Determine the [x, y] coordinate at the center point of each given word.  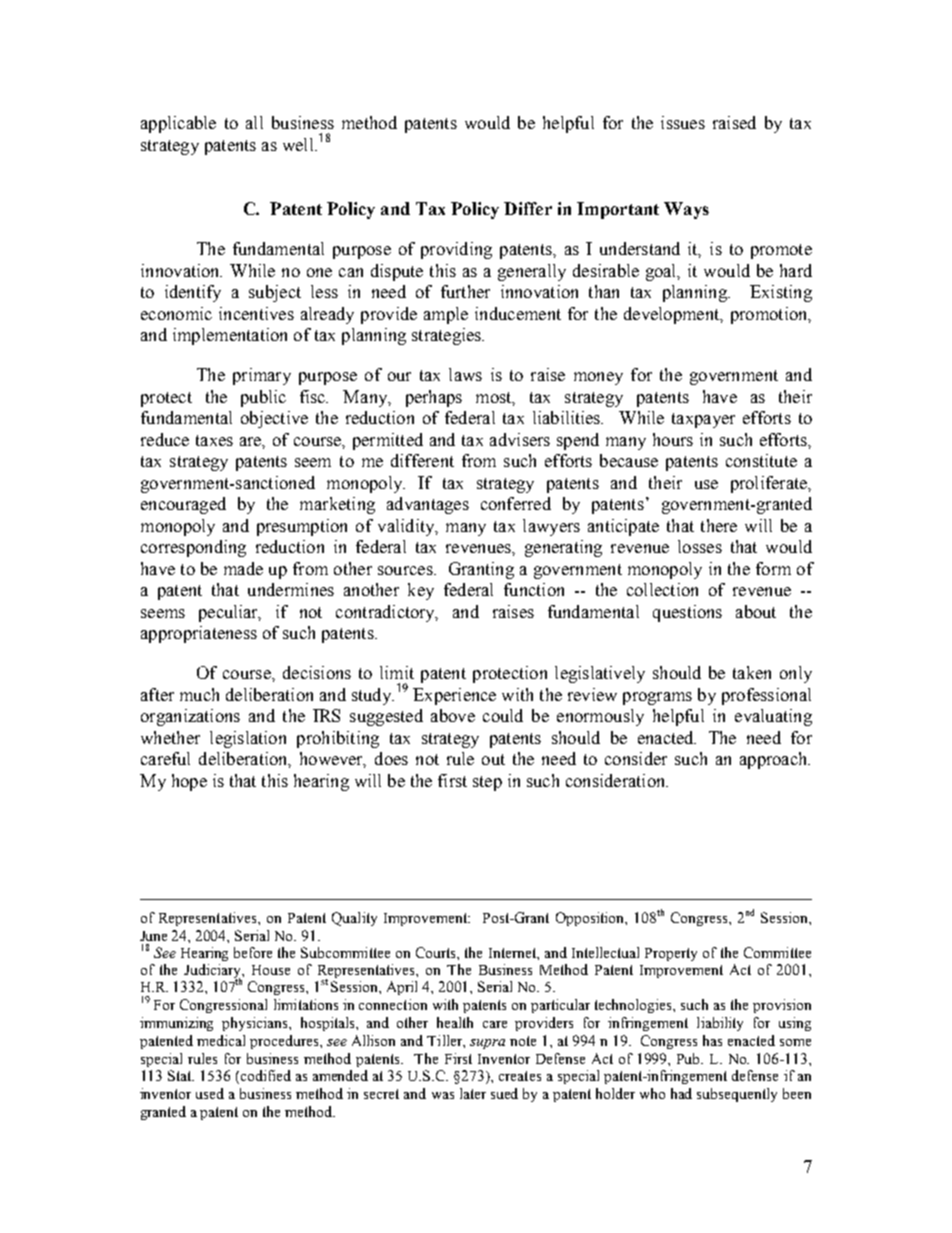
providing [456, 250]
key [421, 591]
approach [775, 760]
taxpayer [703, 420]
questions [687, 613]
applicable [178, 124]
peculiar [230, 613]
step [487, 783]
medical [221, 1040]
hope [189, 782]
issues [683, 122]
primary [262, 376]
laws [465, 374]
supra [487, 1044]
